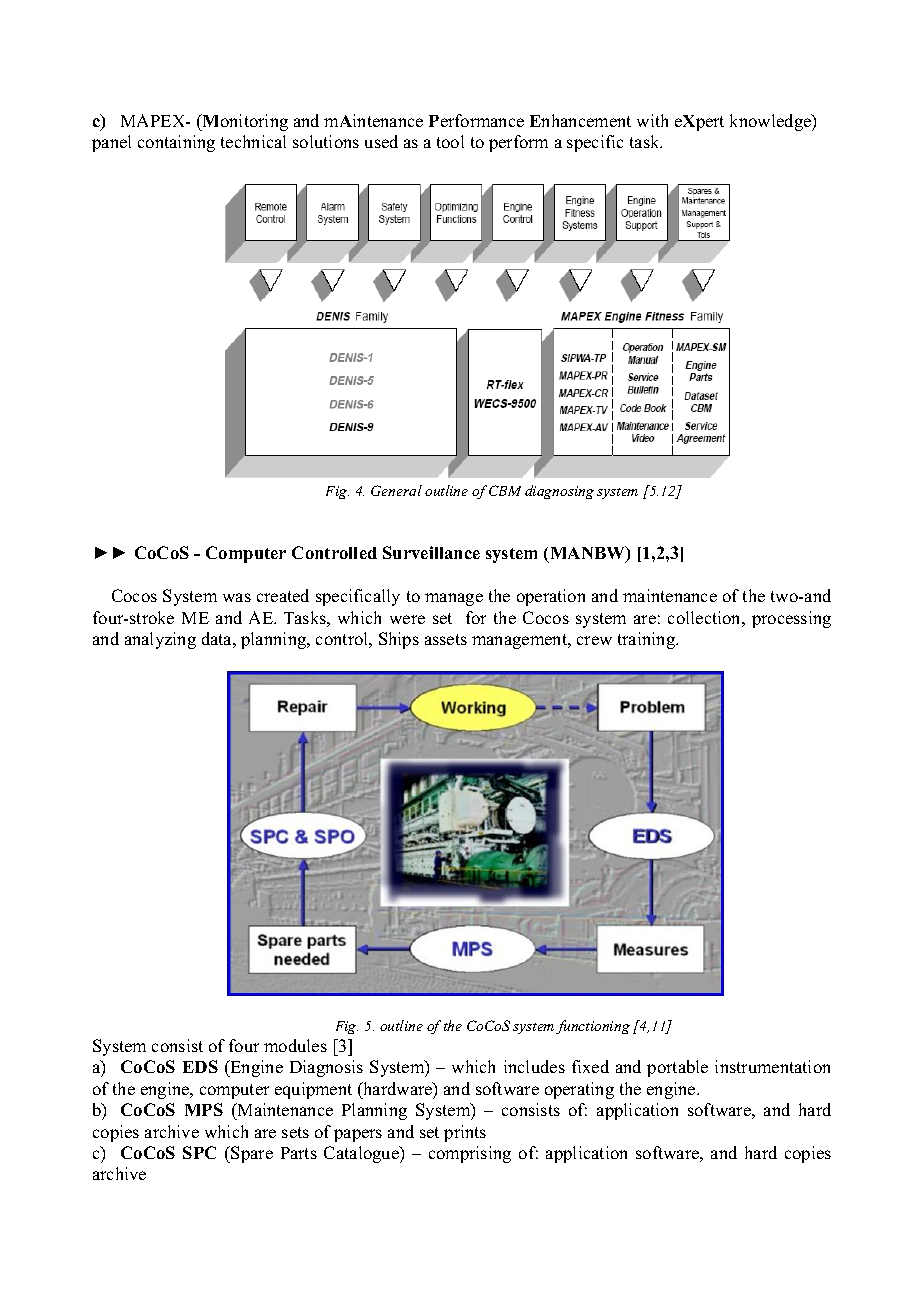  I want to click on analyzing, so click(160, 640).
